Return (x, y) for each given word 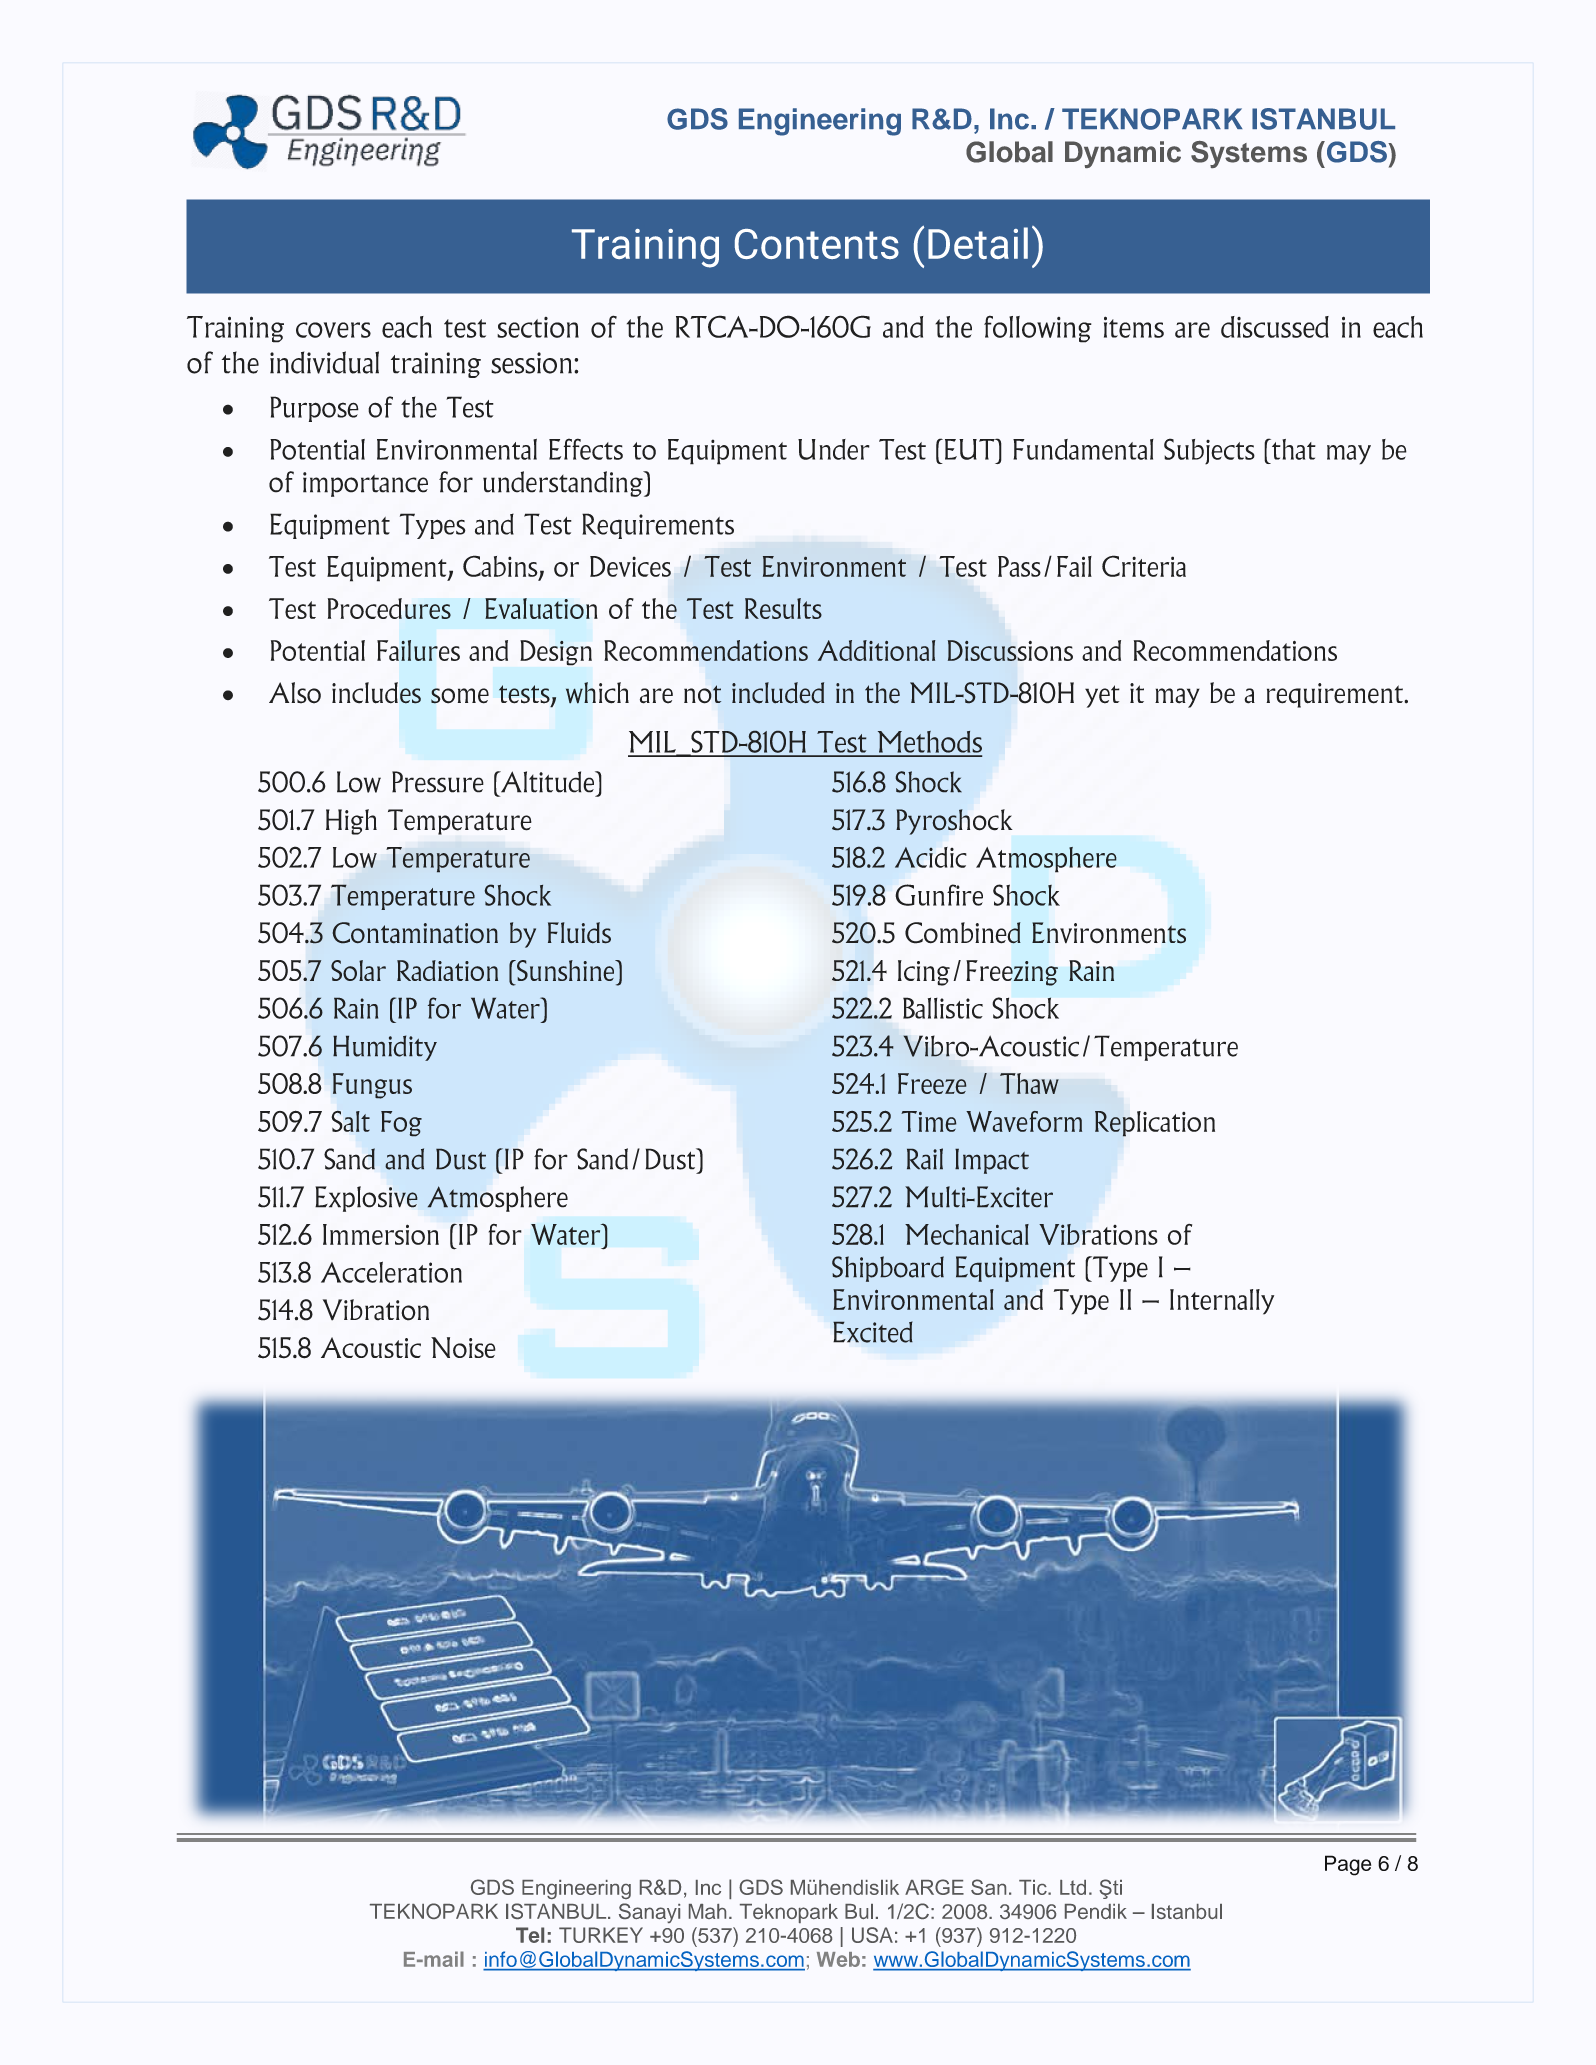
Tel (530, 1935)
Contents (817, 244)
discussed (1275, 327)
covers (333, 330)
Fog (401, 1124)
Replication (1155, 1124)
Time (929, 1121)
